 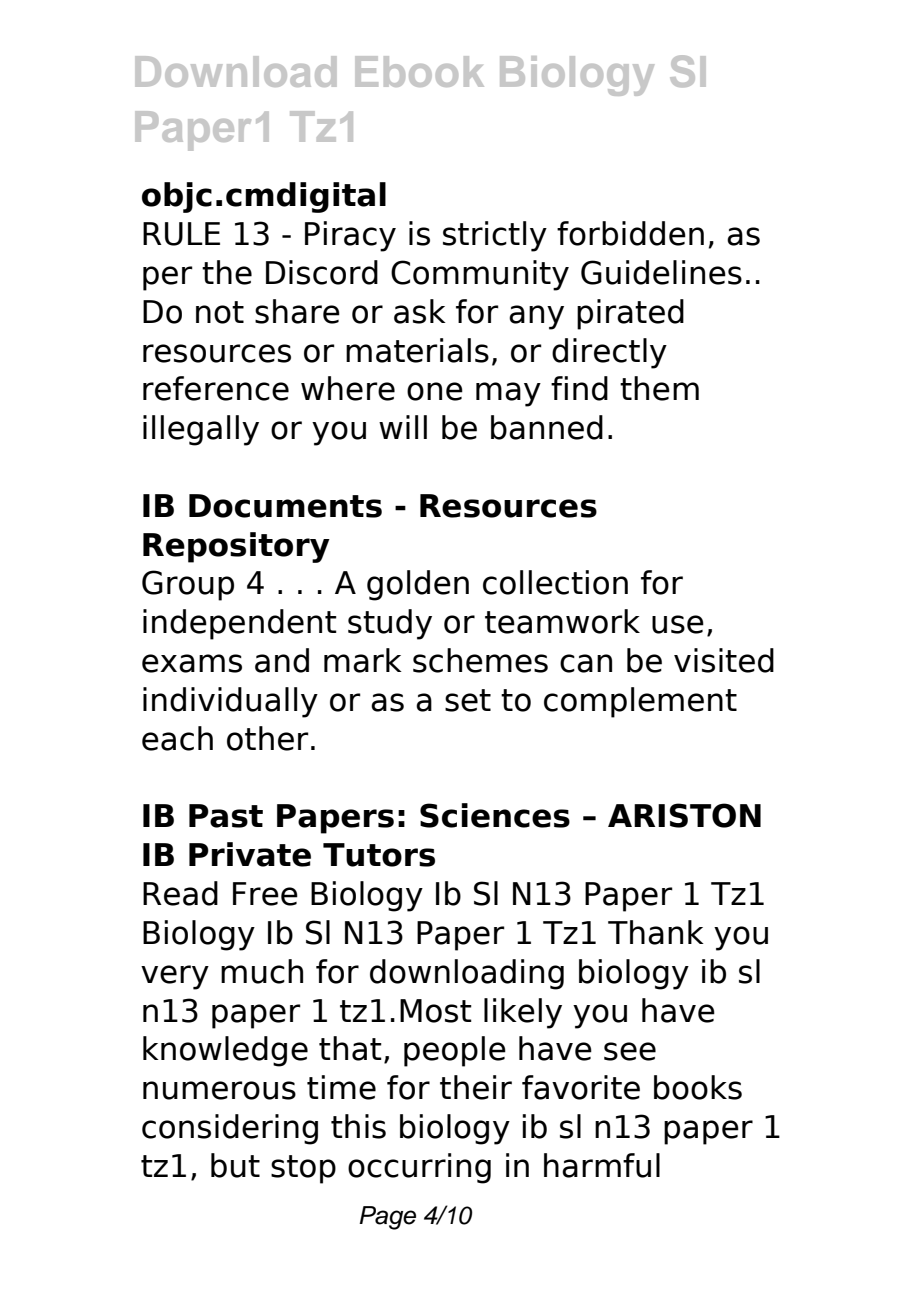 I want to click on occurring, so click(x=419, y=1168).
